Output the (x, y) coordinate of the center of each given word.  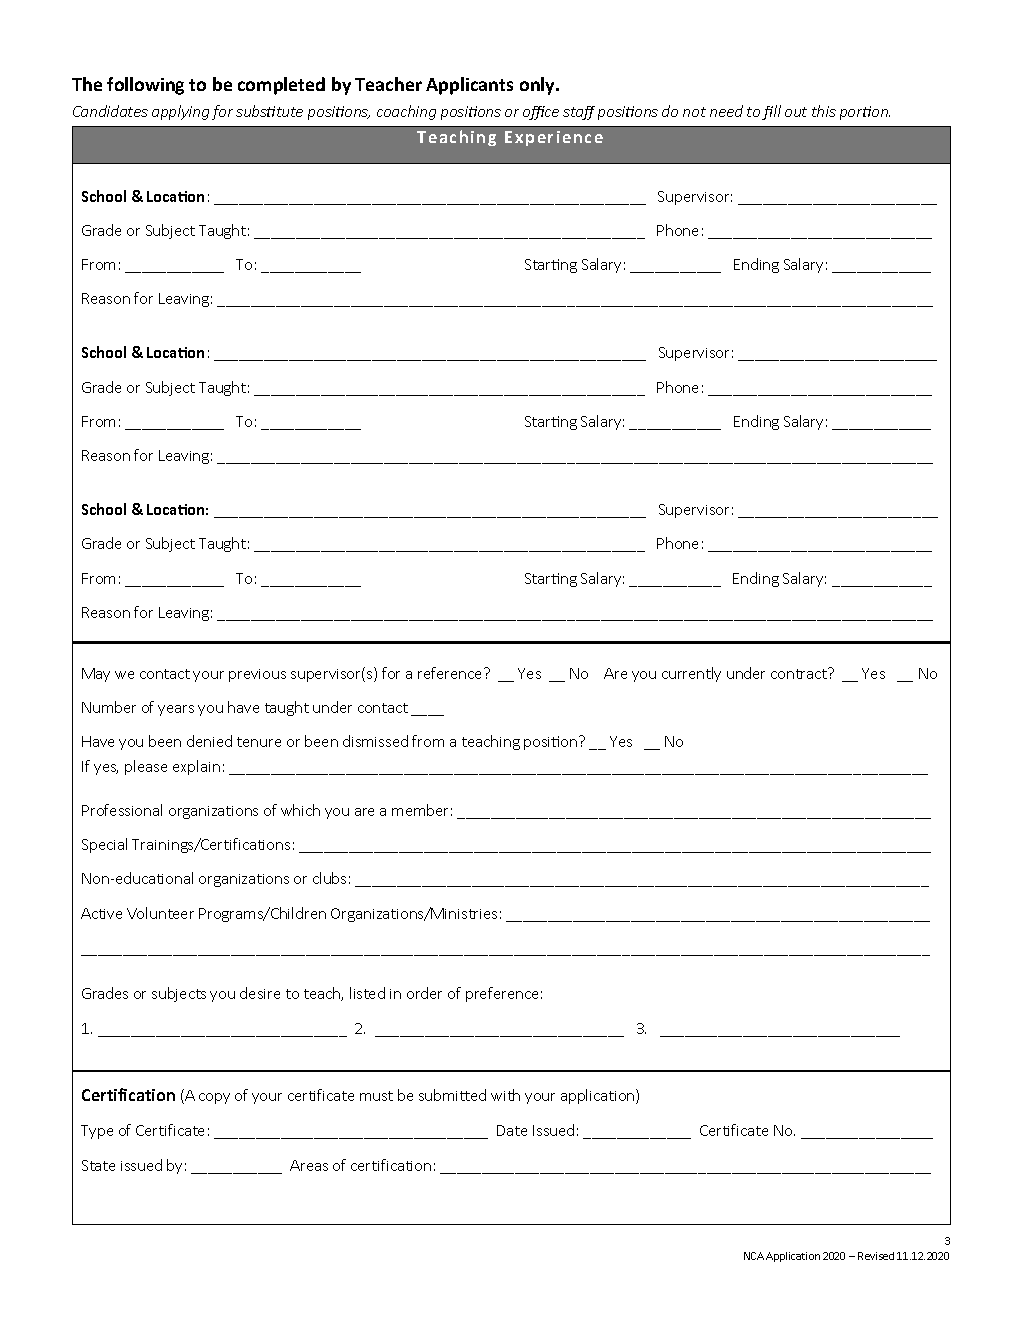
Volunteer (160, 913)
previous (257, 675)
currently (691, 674)
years (176, 710)
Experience (554, 138)
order (424, 993)
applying (180, 112)
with (505, 1095)
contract (800, 673)
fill (771, 112)
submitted (452, 1095)
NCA (754, 1256)
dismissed (375, 741)
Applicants (469, 86)
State (98, 1165)
